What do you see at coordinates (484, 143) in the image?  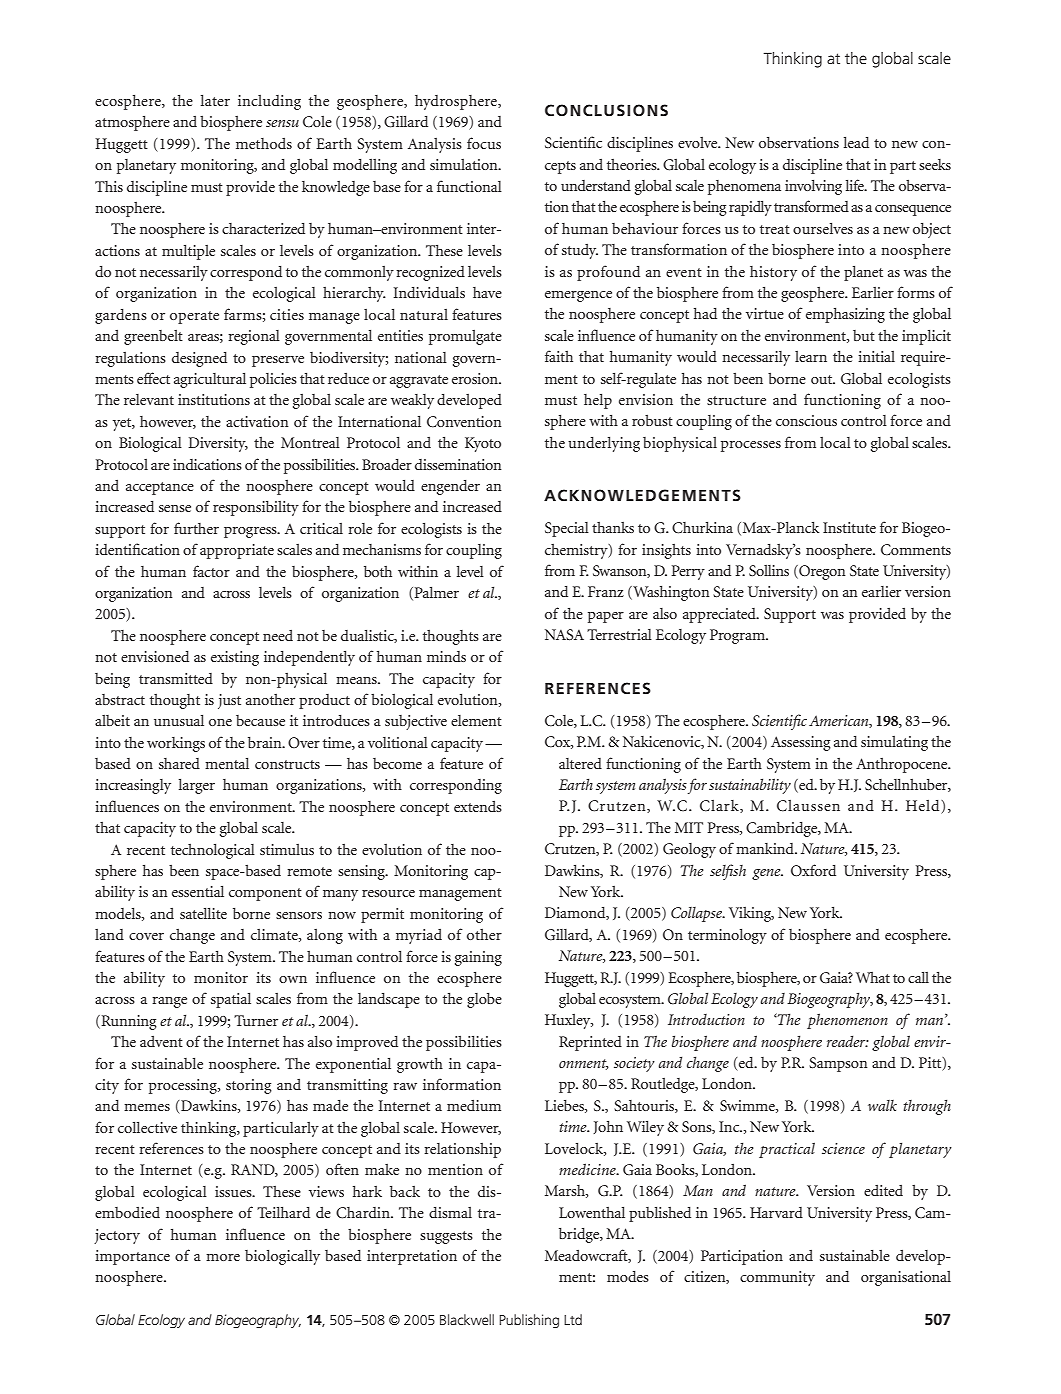 I see `focus` at bounding box center [484, 143].
